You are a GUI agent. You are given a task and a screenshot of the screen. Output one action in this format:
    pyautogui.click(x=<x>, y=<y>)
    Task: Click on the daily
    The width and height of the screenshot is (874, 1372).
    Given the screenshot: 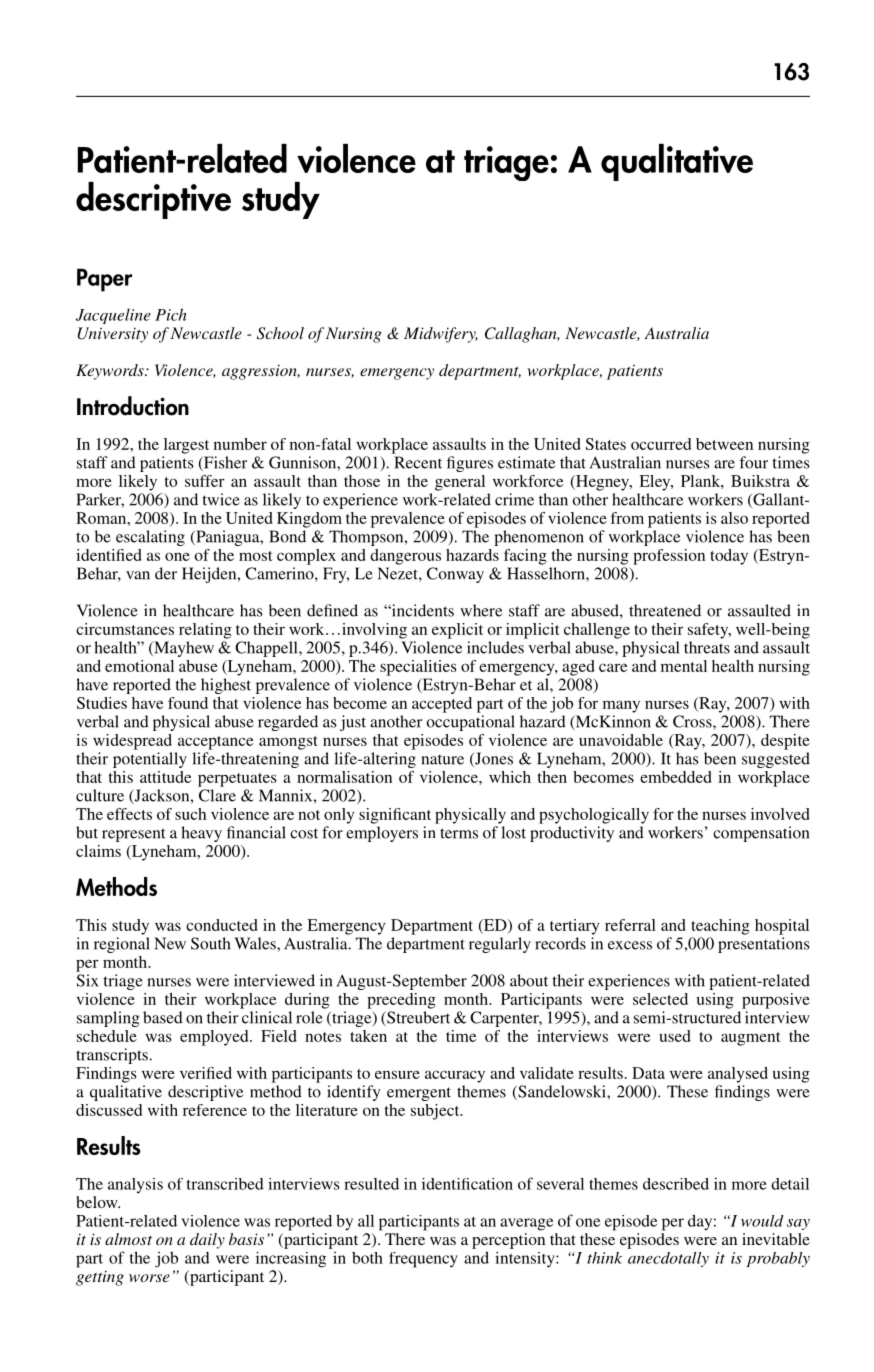 What is the action you would take?
    pyautogui.click(x=207, y=1241)
